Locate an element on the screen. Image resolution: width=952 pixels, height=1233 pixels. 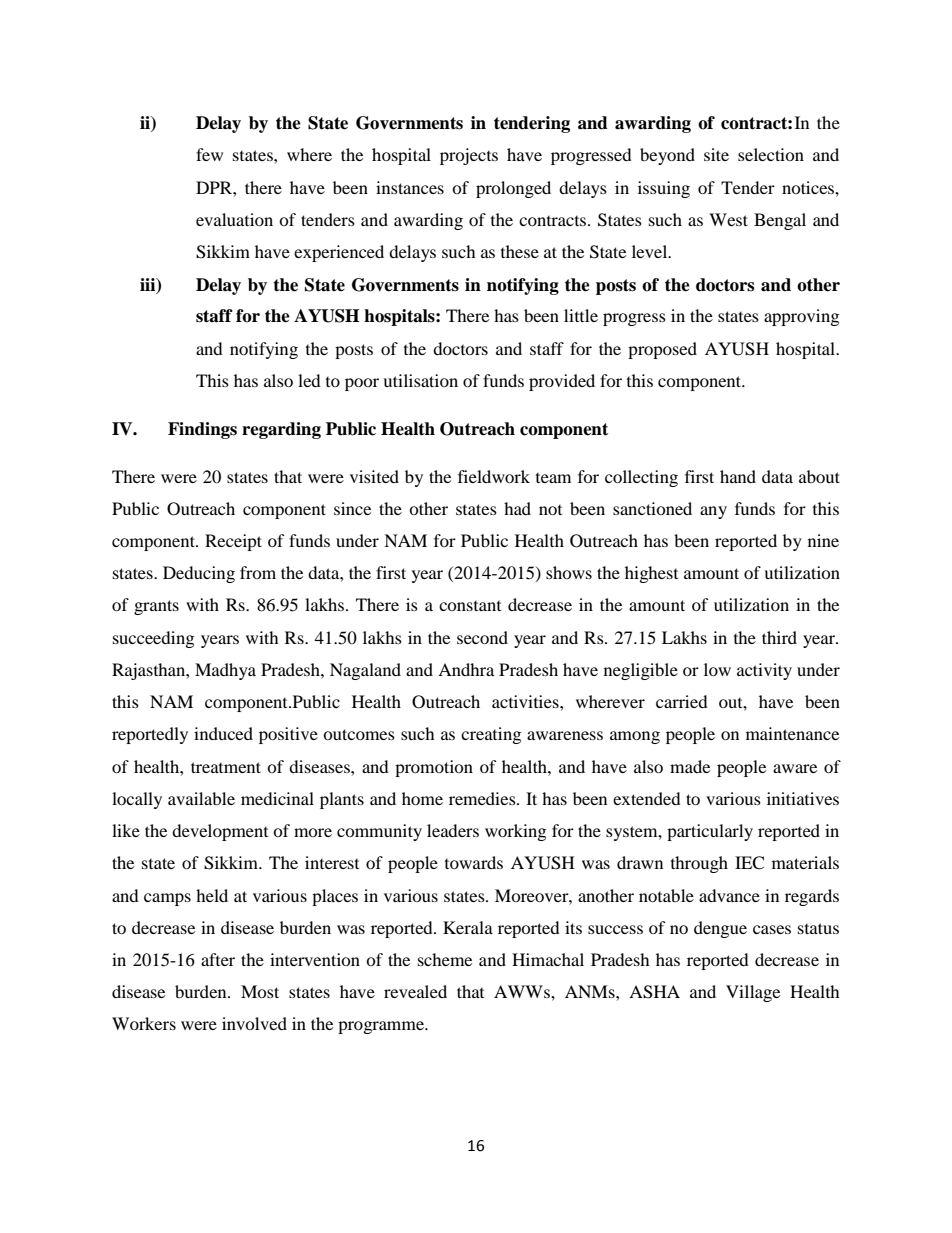
selection is located at coordinates (771, 154).
